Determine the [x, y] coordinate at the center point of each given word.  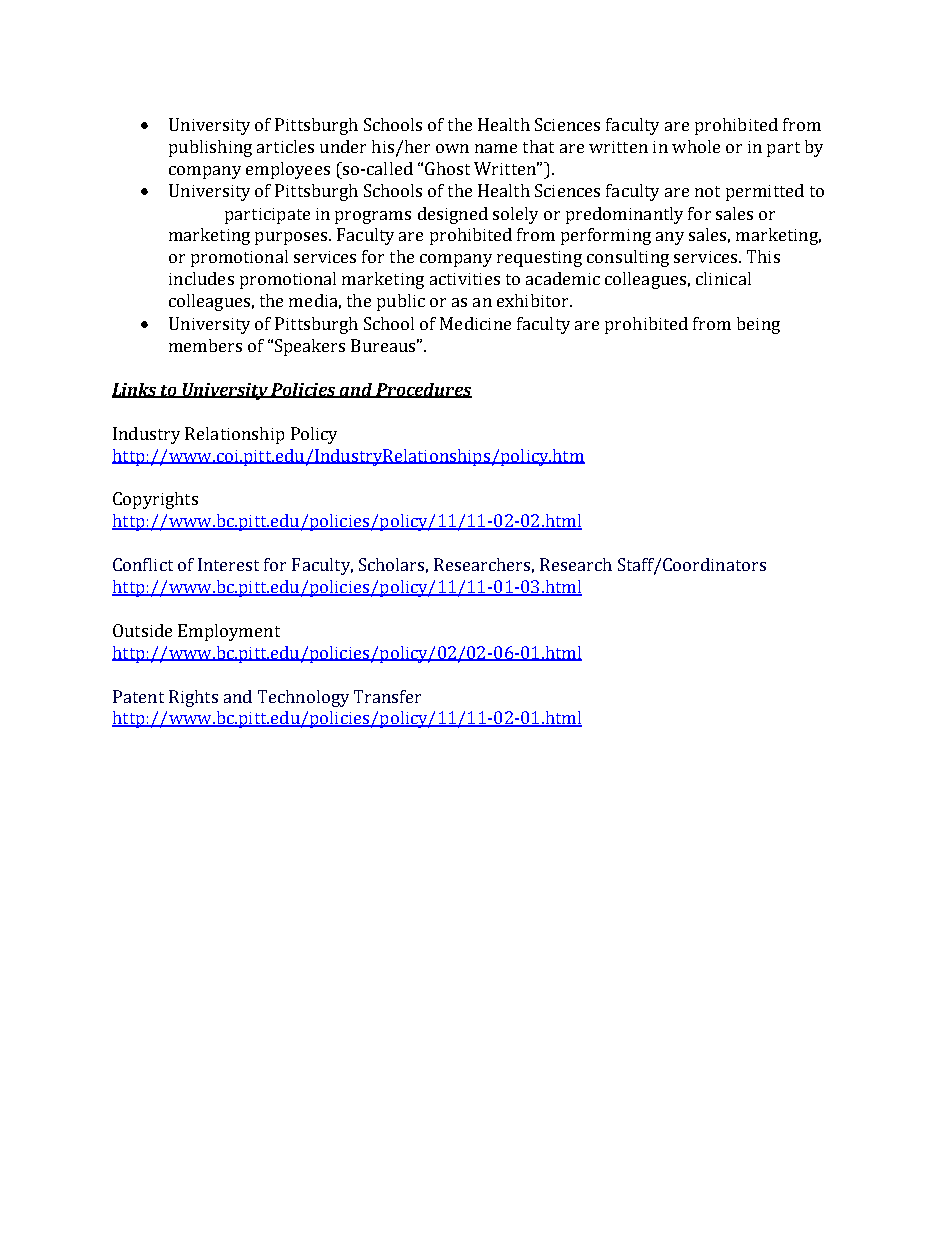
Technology [303, 698]
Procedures [423, 390]
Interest [228, 564]
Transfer [387, 696]
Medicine [475, 323]
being [758, 325]
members [205, 345]
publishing [210, 148]
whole [696, 146]
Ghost [447, 168]
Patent [138, 696]
